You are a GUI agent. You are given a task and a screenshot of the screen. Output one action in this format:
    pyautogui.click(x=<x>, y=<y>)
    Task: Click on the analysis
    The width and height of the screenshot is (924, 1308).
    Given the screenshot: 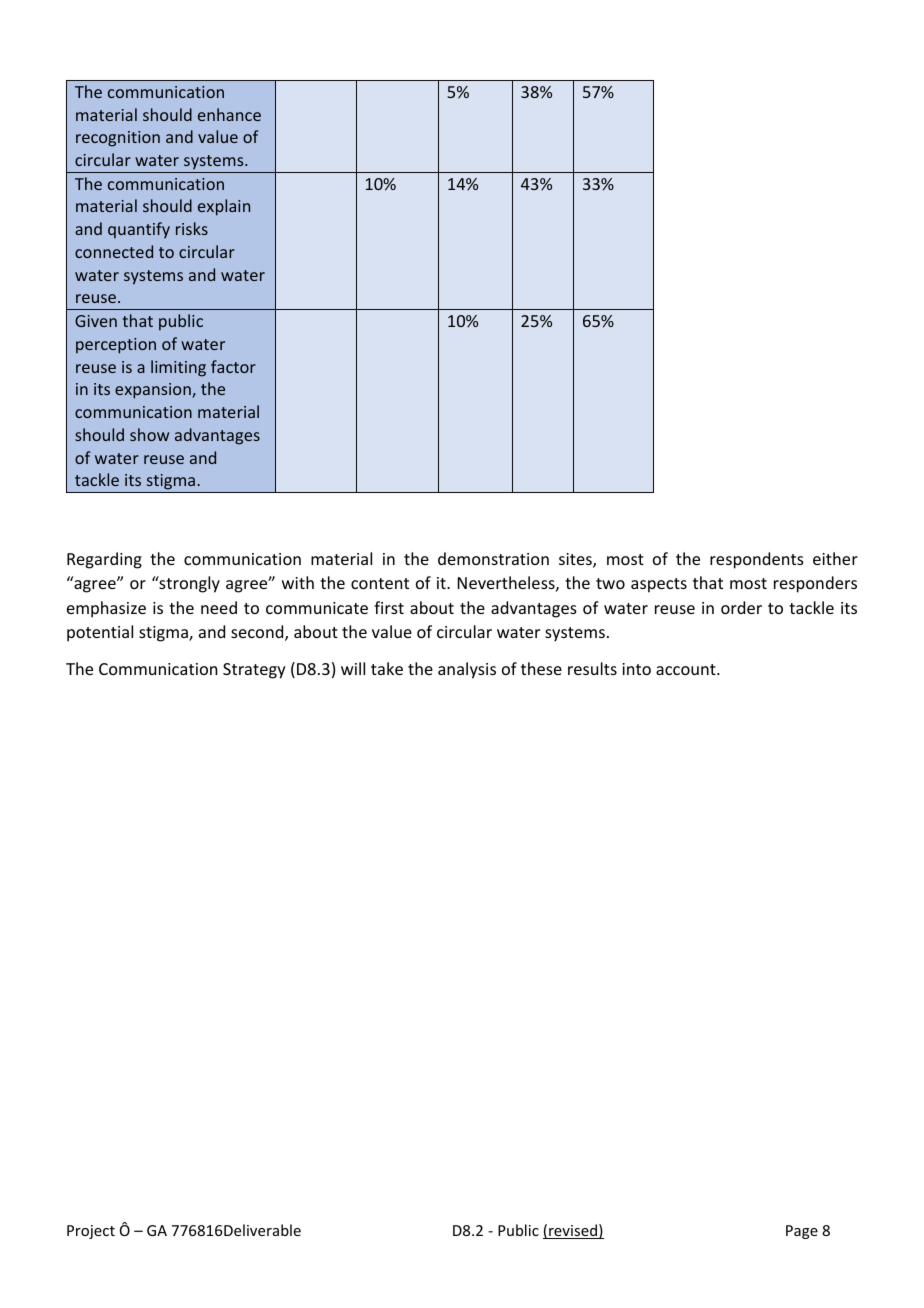 What is the action you would take?
    pyautogui.click(x=467, y=670)
